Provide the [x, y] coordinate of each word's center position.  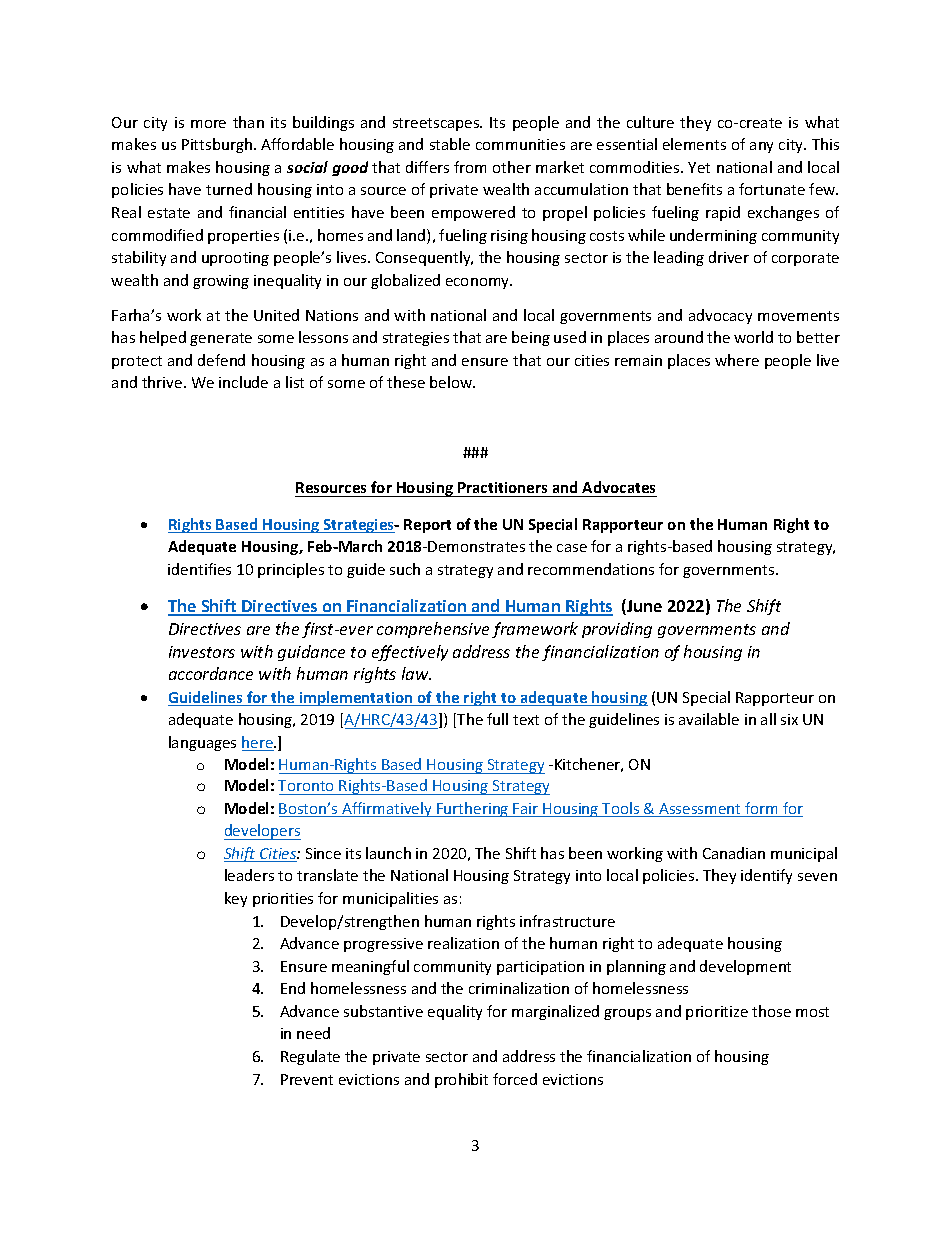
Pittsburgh [217, 145]
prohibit [461, 1080]
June [643, 607]
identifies [199, 569]
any [761, 147]
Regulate [310, 1057]
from [470, 167]
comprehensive [433, 630]
